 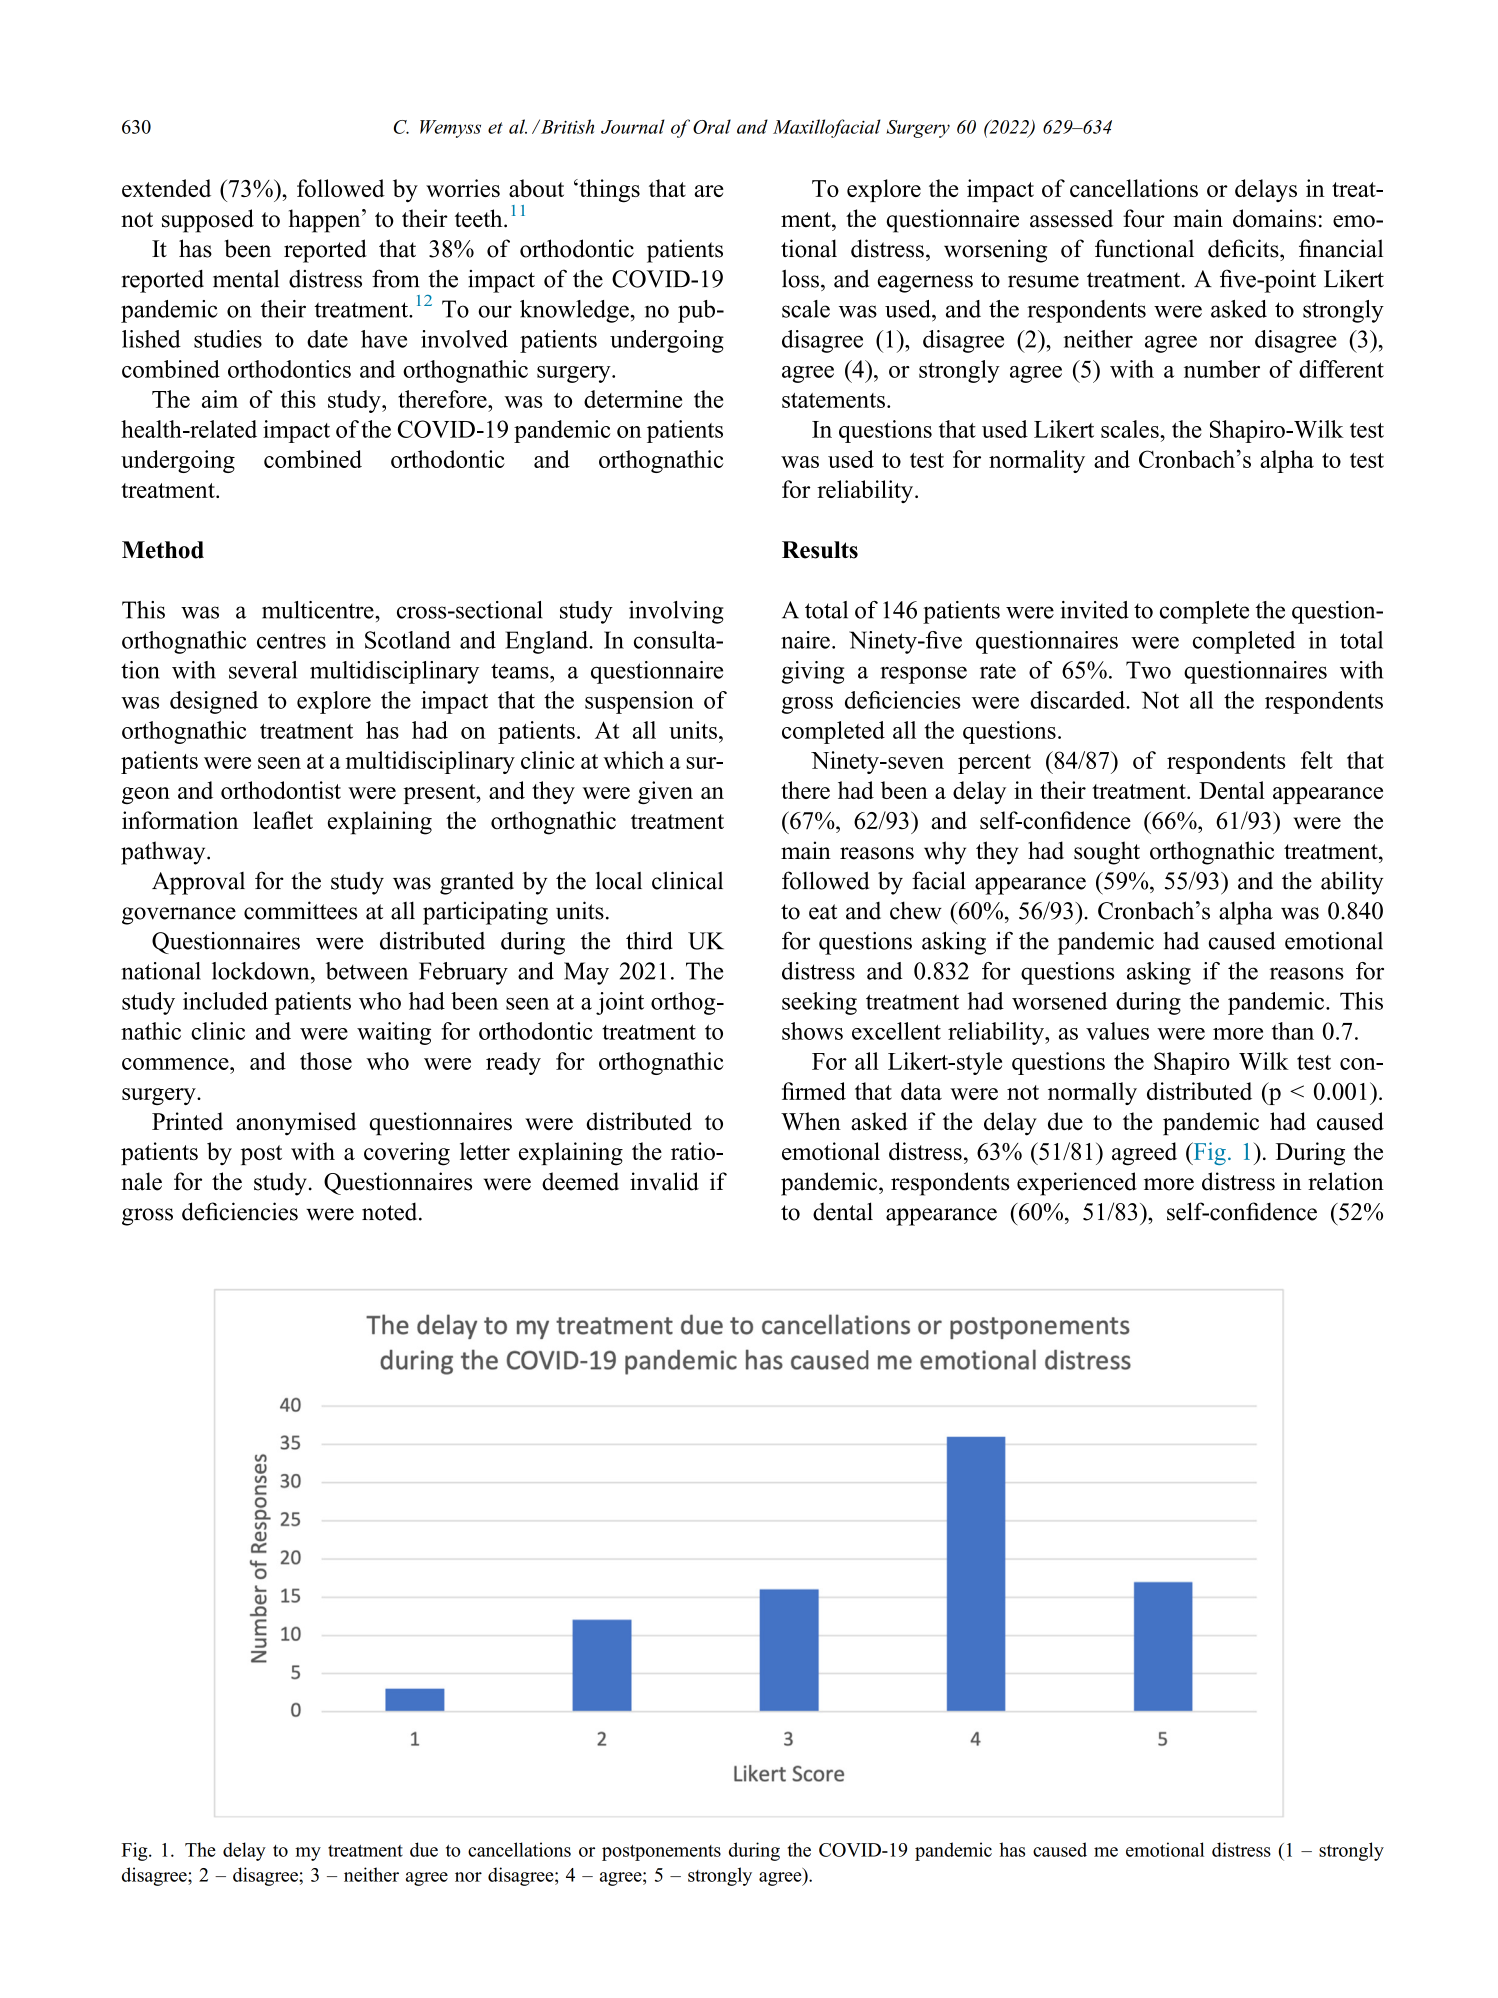 I want to click on experienced, so click(x=1077, y=1184).
